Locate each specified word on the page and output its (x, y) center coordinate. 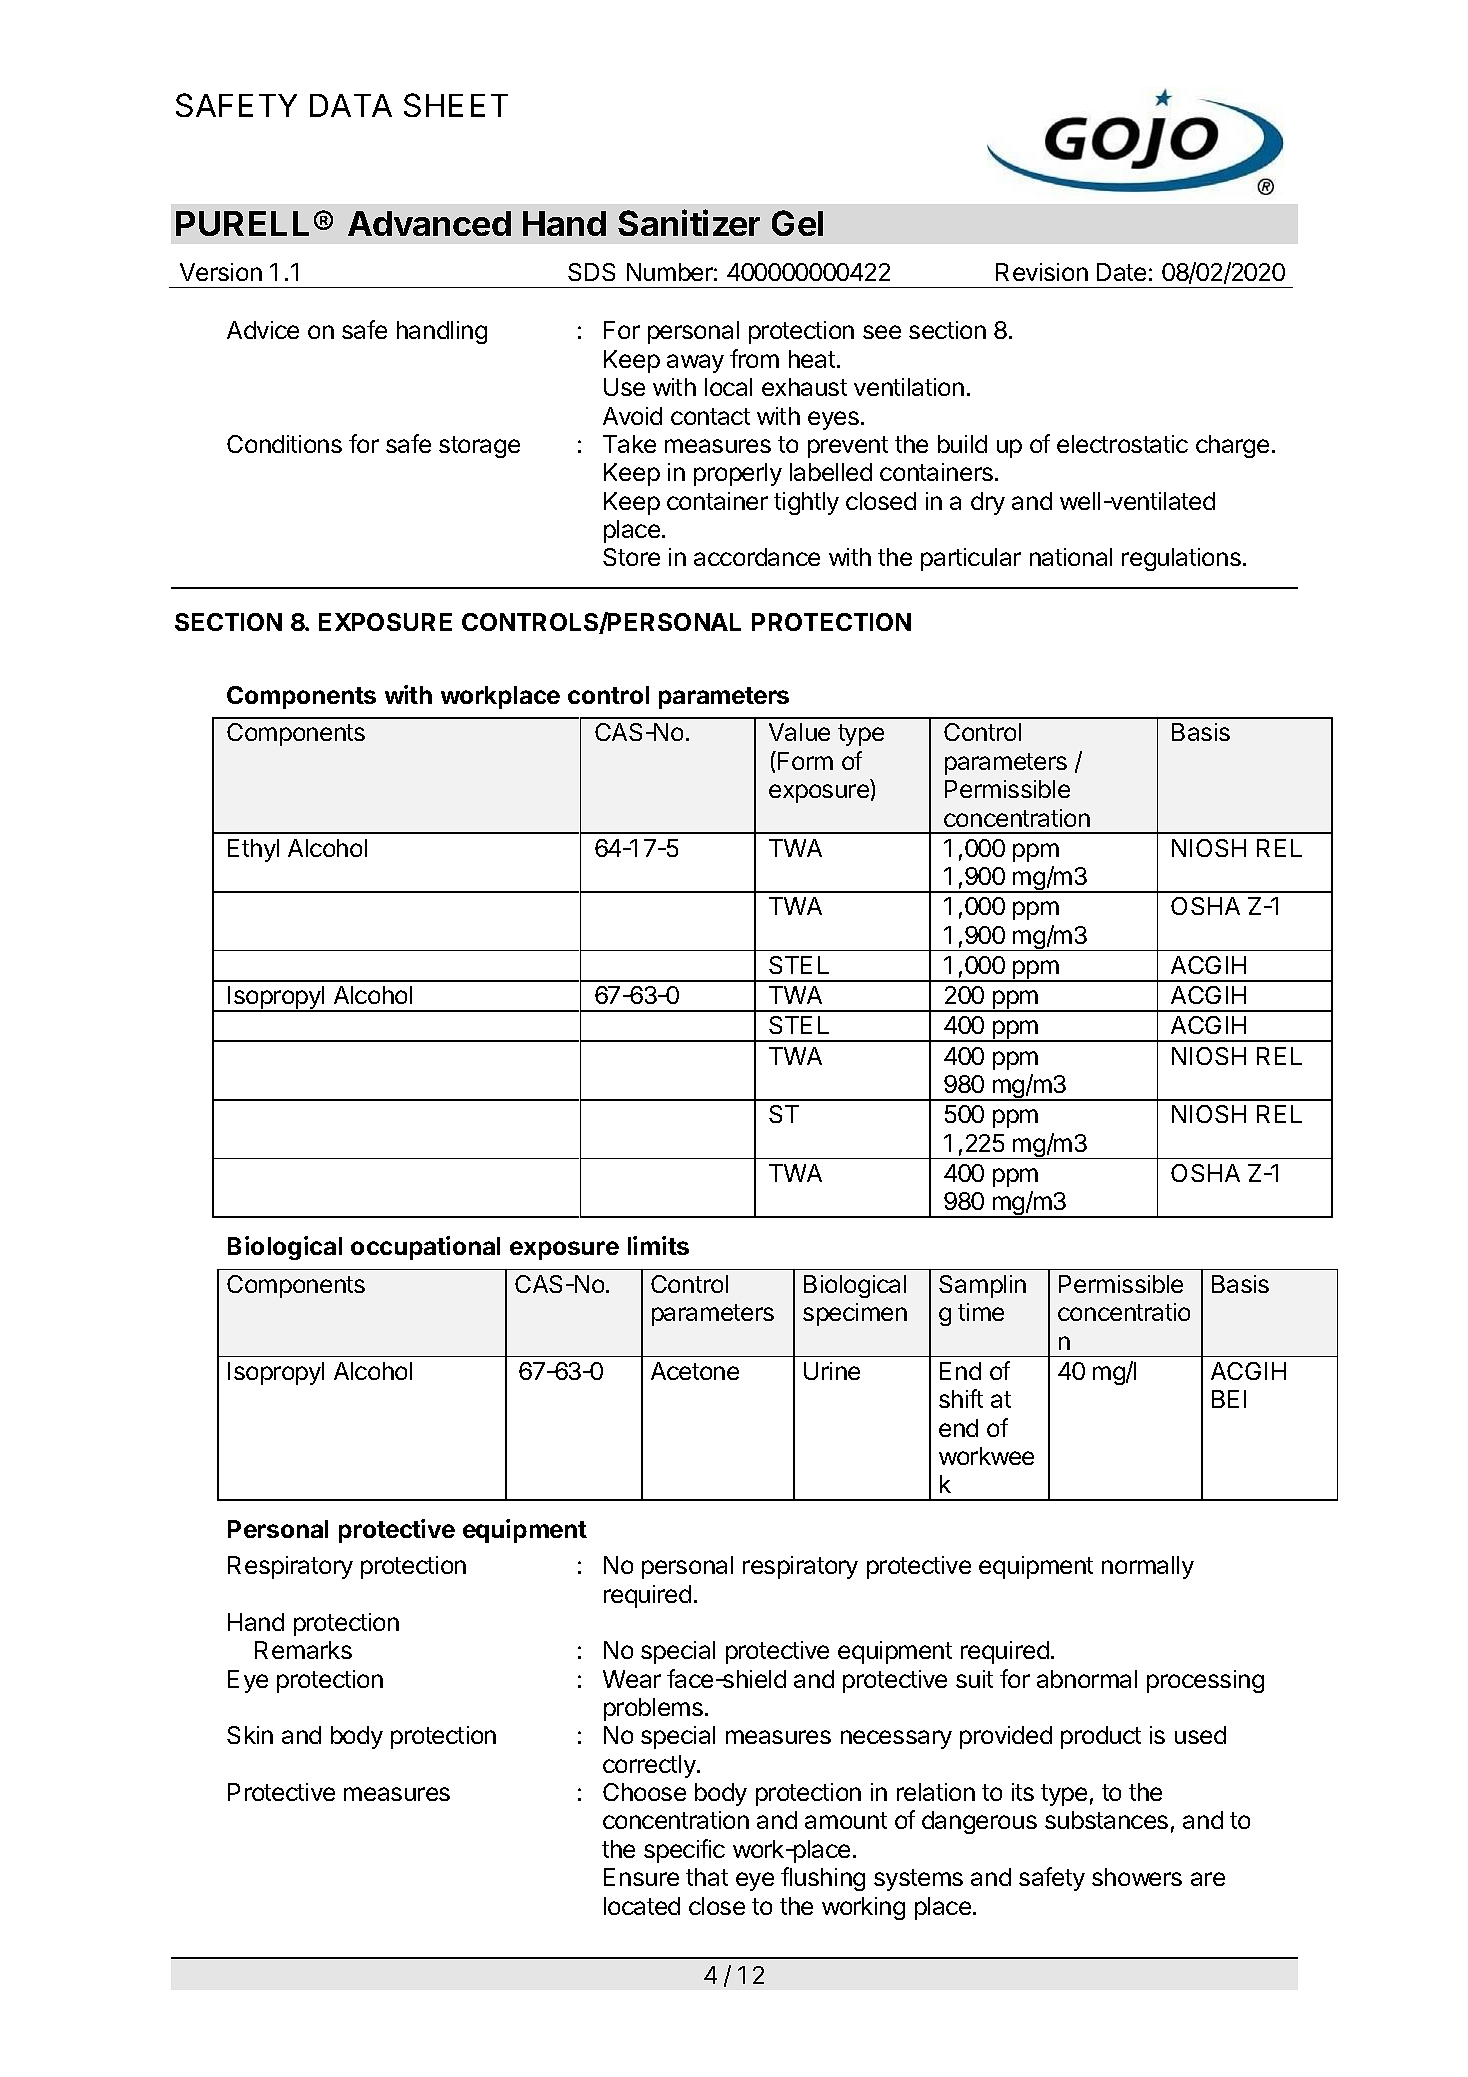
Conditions (284, 444)
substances (1106, 1820)
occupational (425, 1248)
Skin (250, 1735)
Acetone (695, 1371)
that (707, 1877)
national (1071, 557)
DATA (351, 105)
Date (1121, 272)
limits (658, 1245)
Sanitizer (689, 222)
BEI (1229, 1399)
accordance (757, 557)
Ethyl (253, 850)
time (981, 1312)
